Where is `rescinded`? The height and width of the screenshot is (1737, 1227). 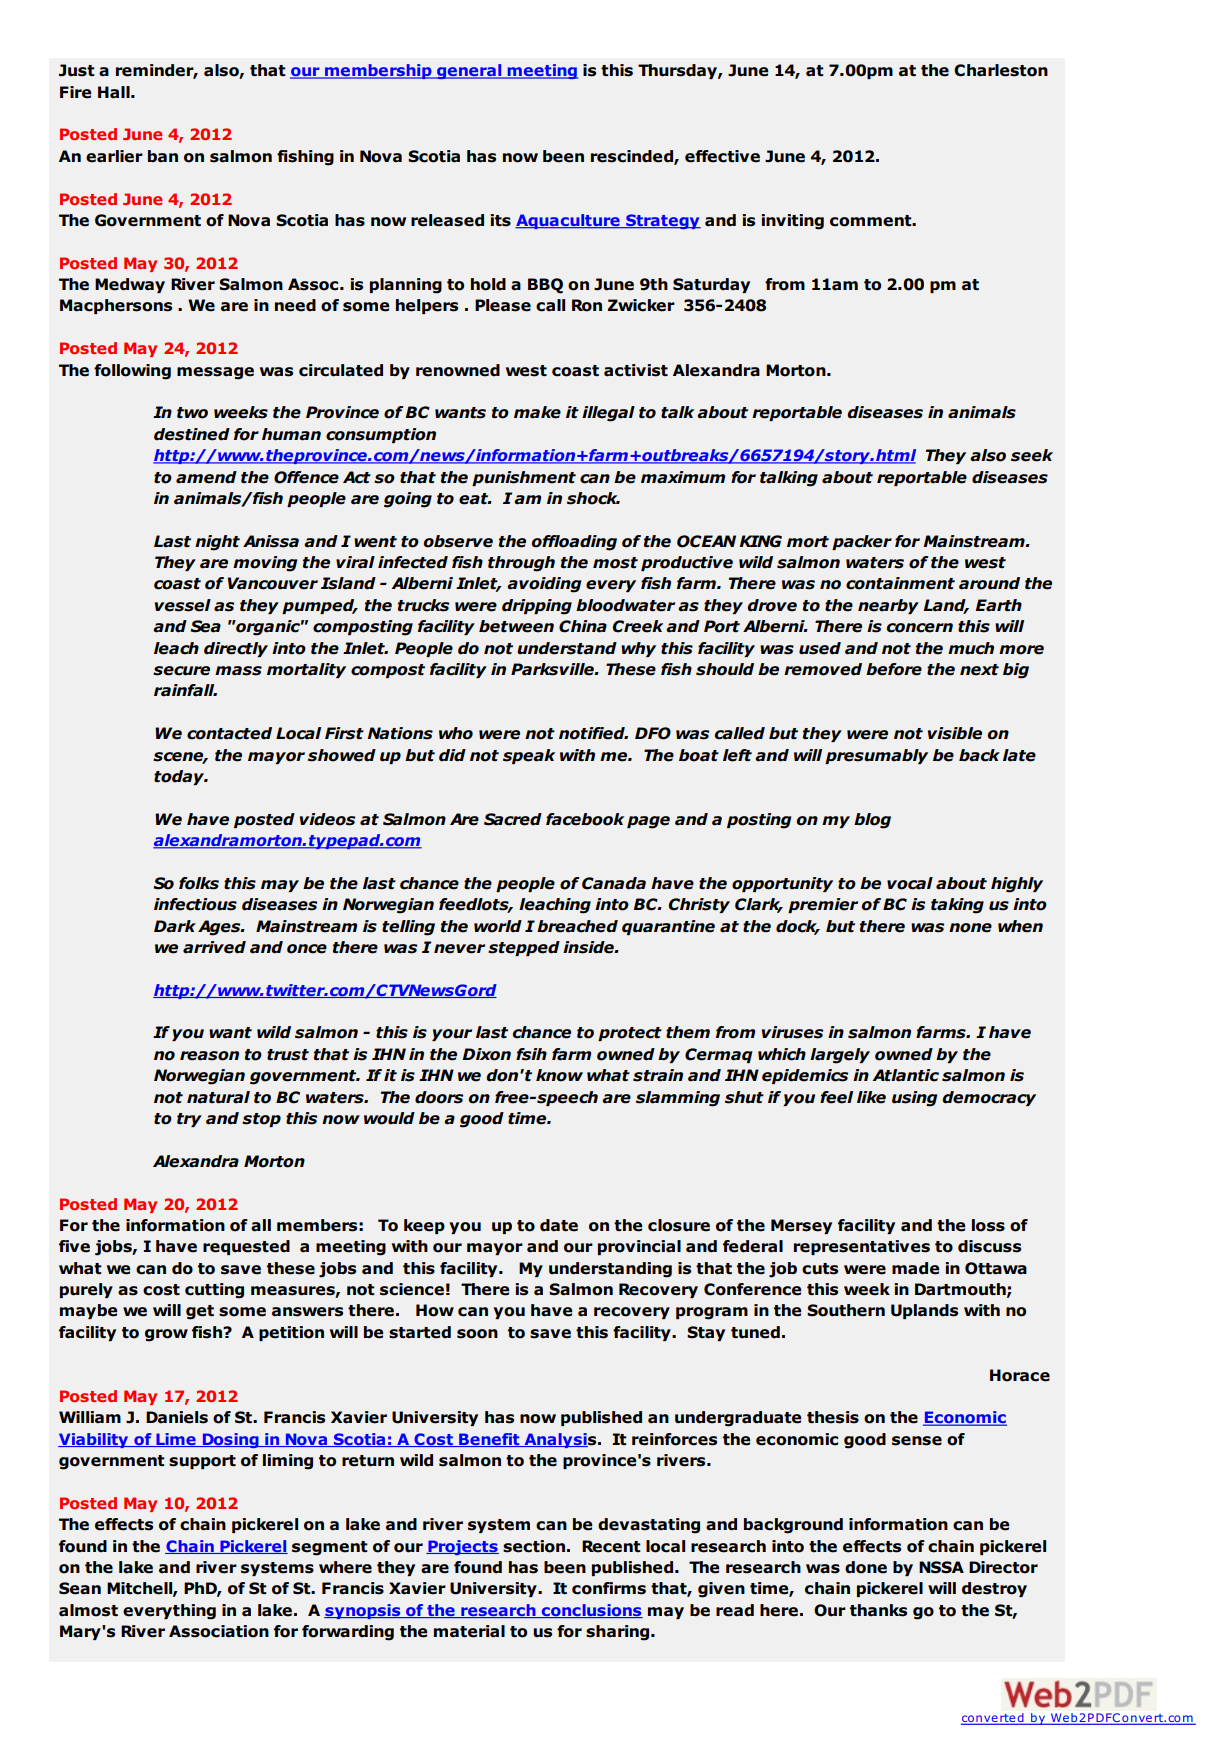 rescinded is located at coordinates (633, 157).
